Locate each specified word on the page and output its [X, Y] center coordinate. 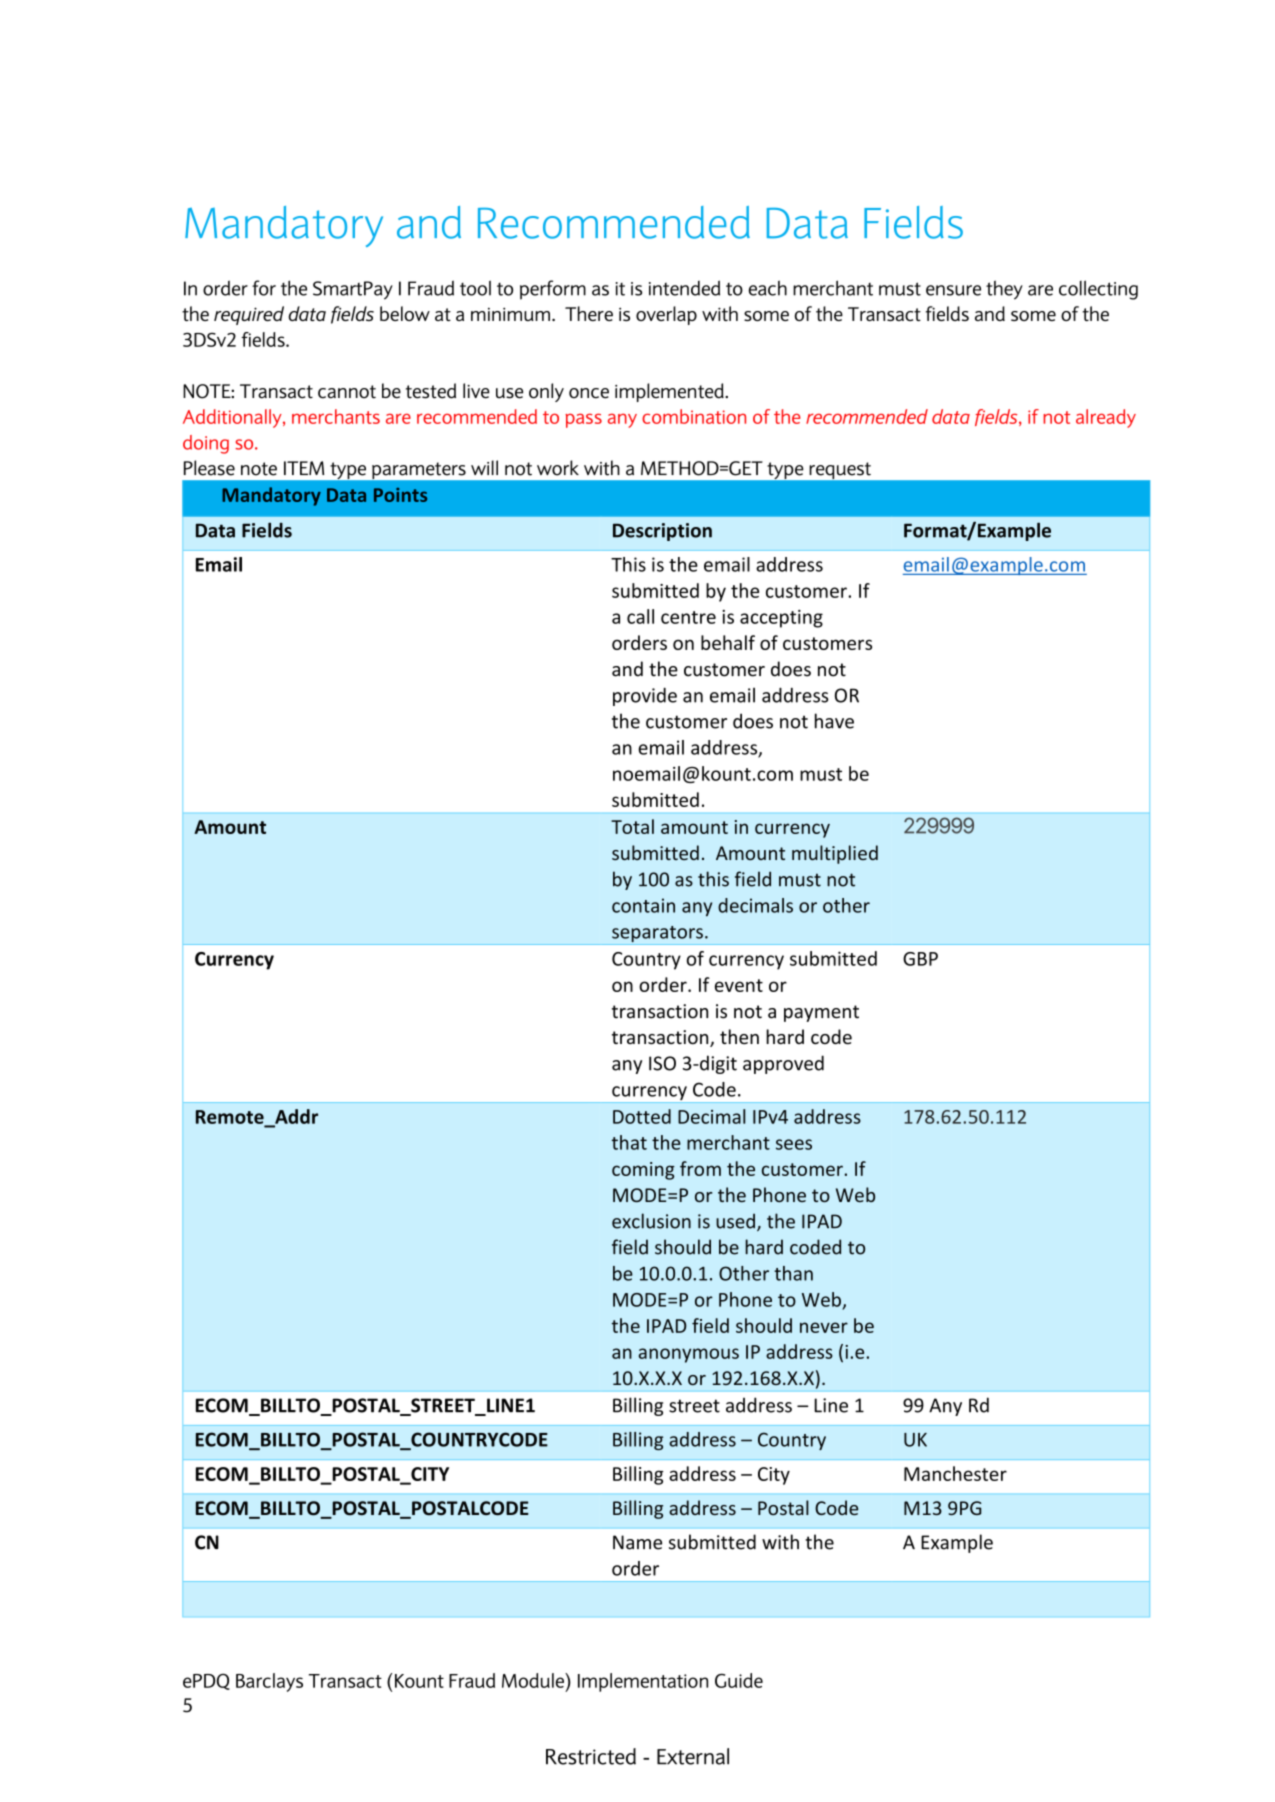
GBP [920, 959]
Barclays [269, 1682]
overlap [666, 315]
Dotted [642, 1116]
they [1004, 290]
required [249, 315]
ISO [662, 1063]
